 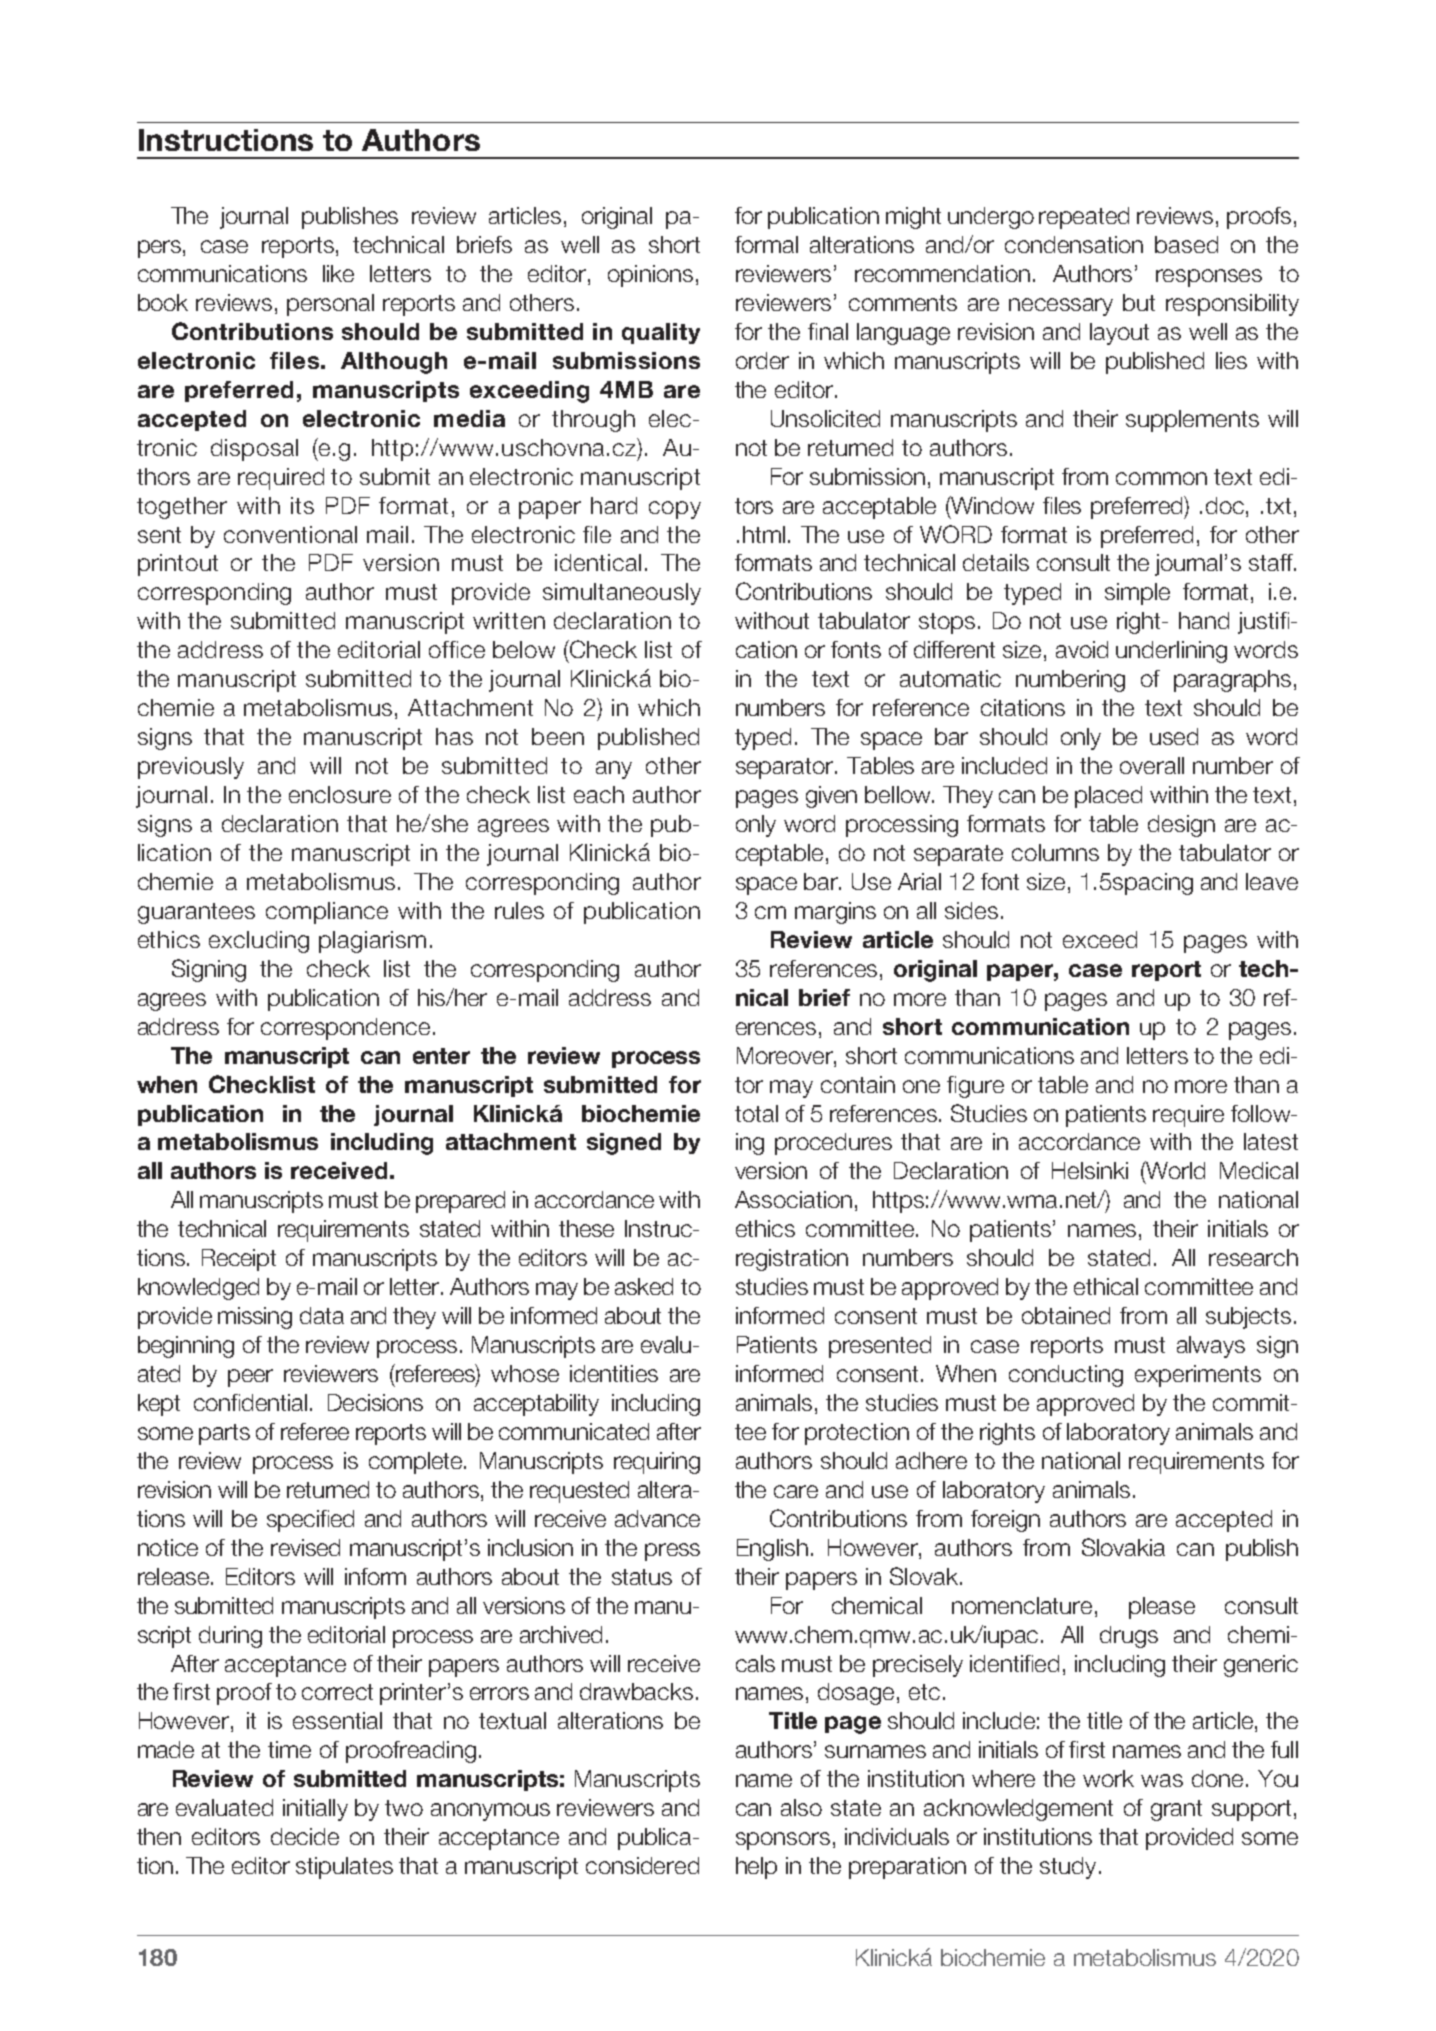 What do you see at coordinates (1198, 1376) in the image?
I see `experiments` at bounding box center [1198, 1376].
